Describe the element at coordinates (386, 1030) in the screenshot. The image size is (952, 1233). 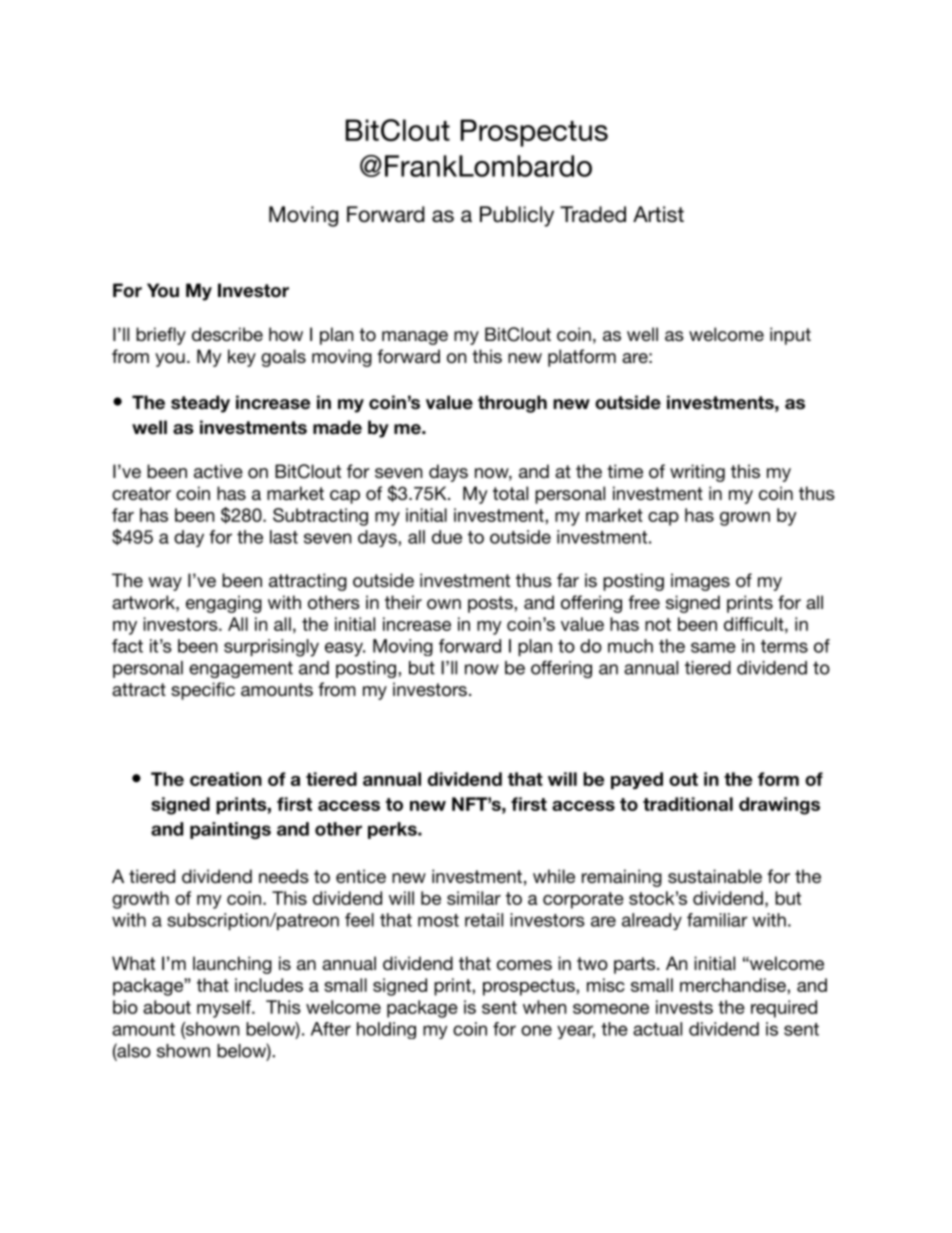
I see `holding` at that location.
